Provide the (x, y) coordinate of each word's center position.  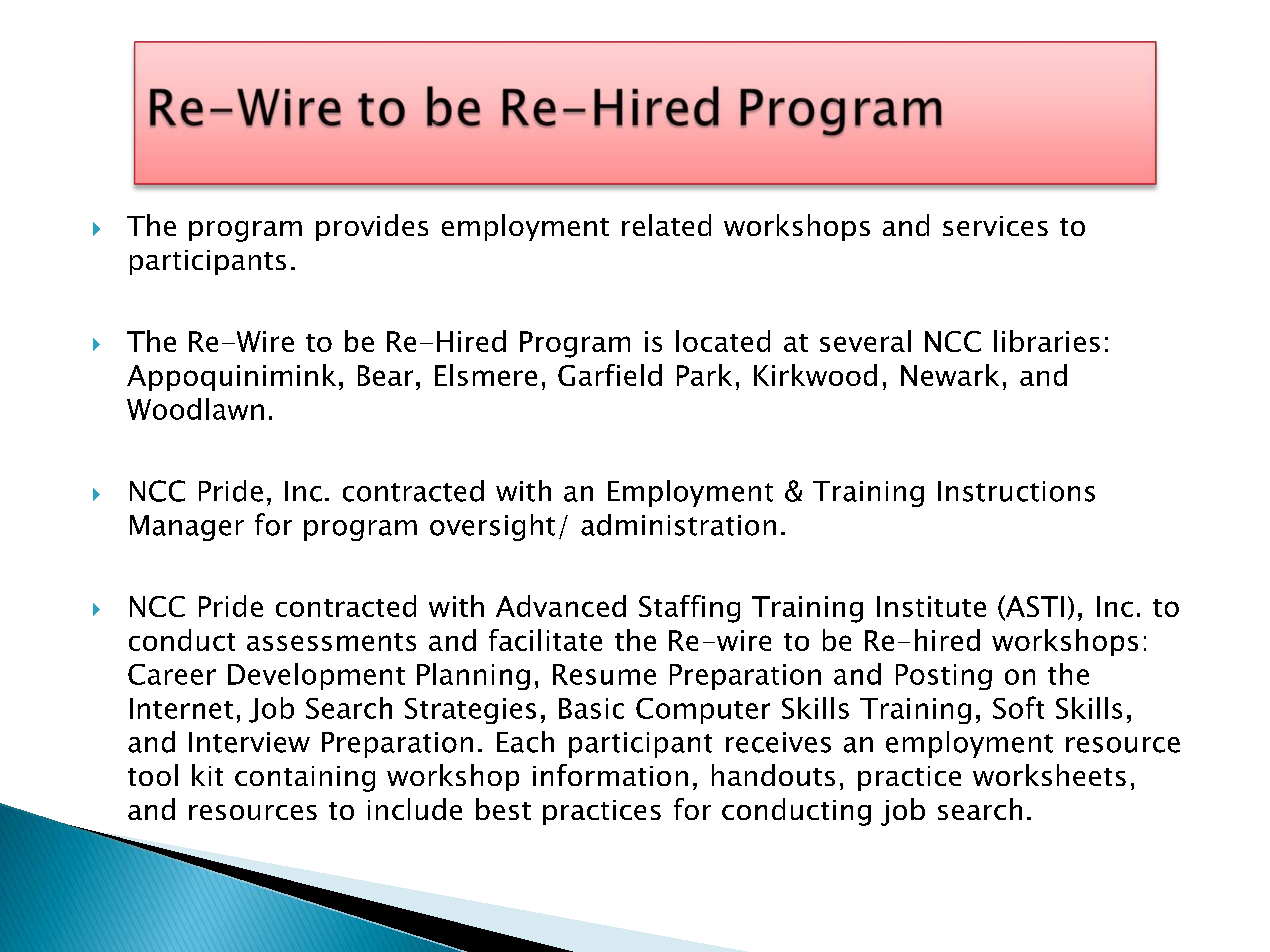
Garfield (610, 375)
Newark (950, 375)
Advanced (561, 606)
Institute (931, 606)
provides (372, 227)
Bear (385, 375)
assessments (331, 642)
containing (305, 779)
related (666, 225)
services (995, 226)
